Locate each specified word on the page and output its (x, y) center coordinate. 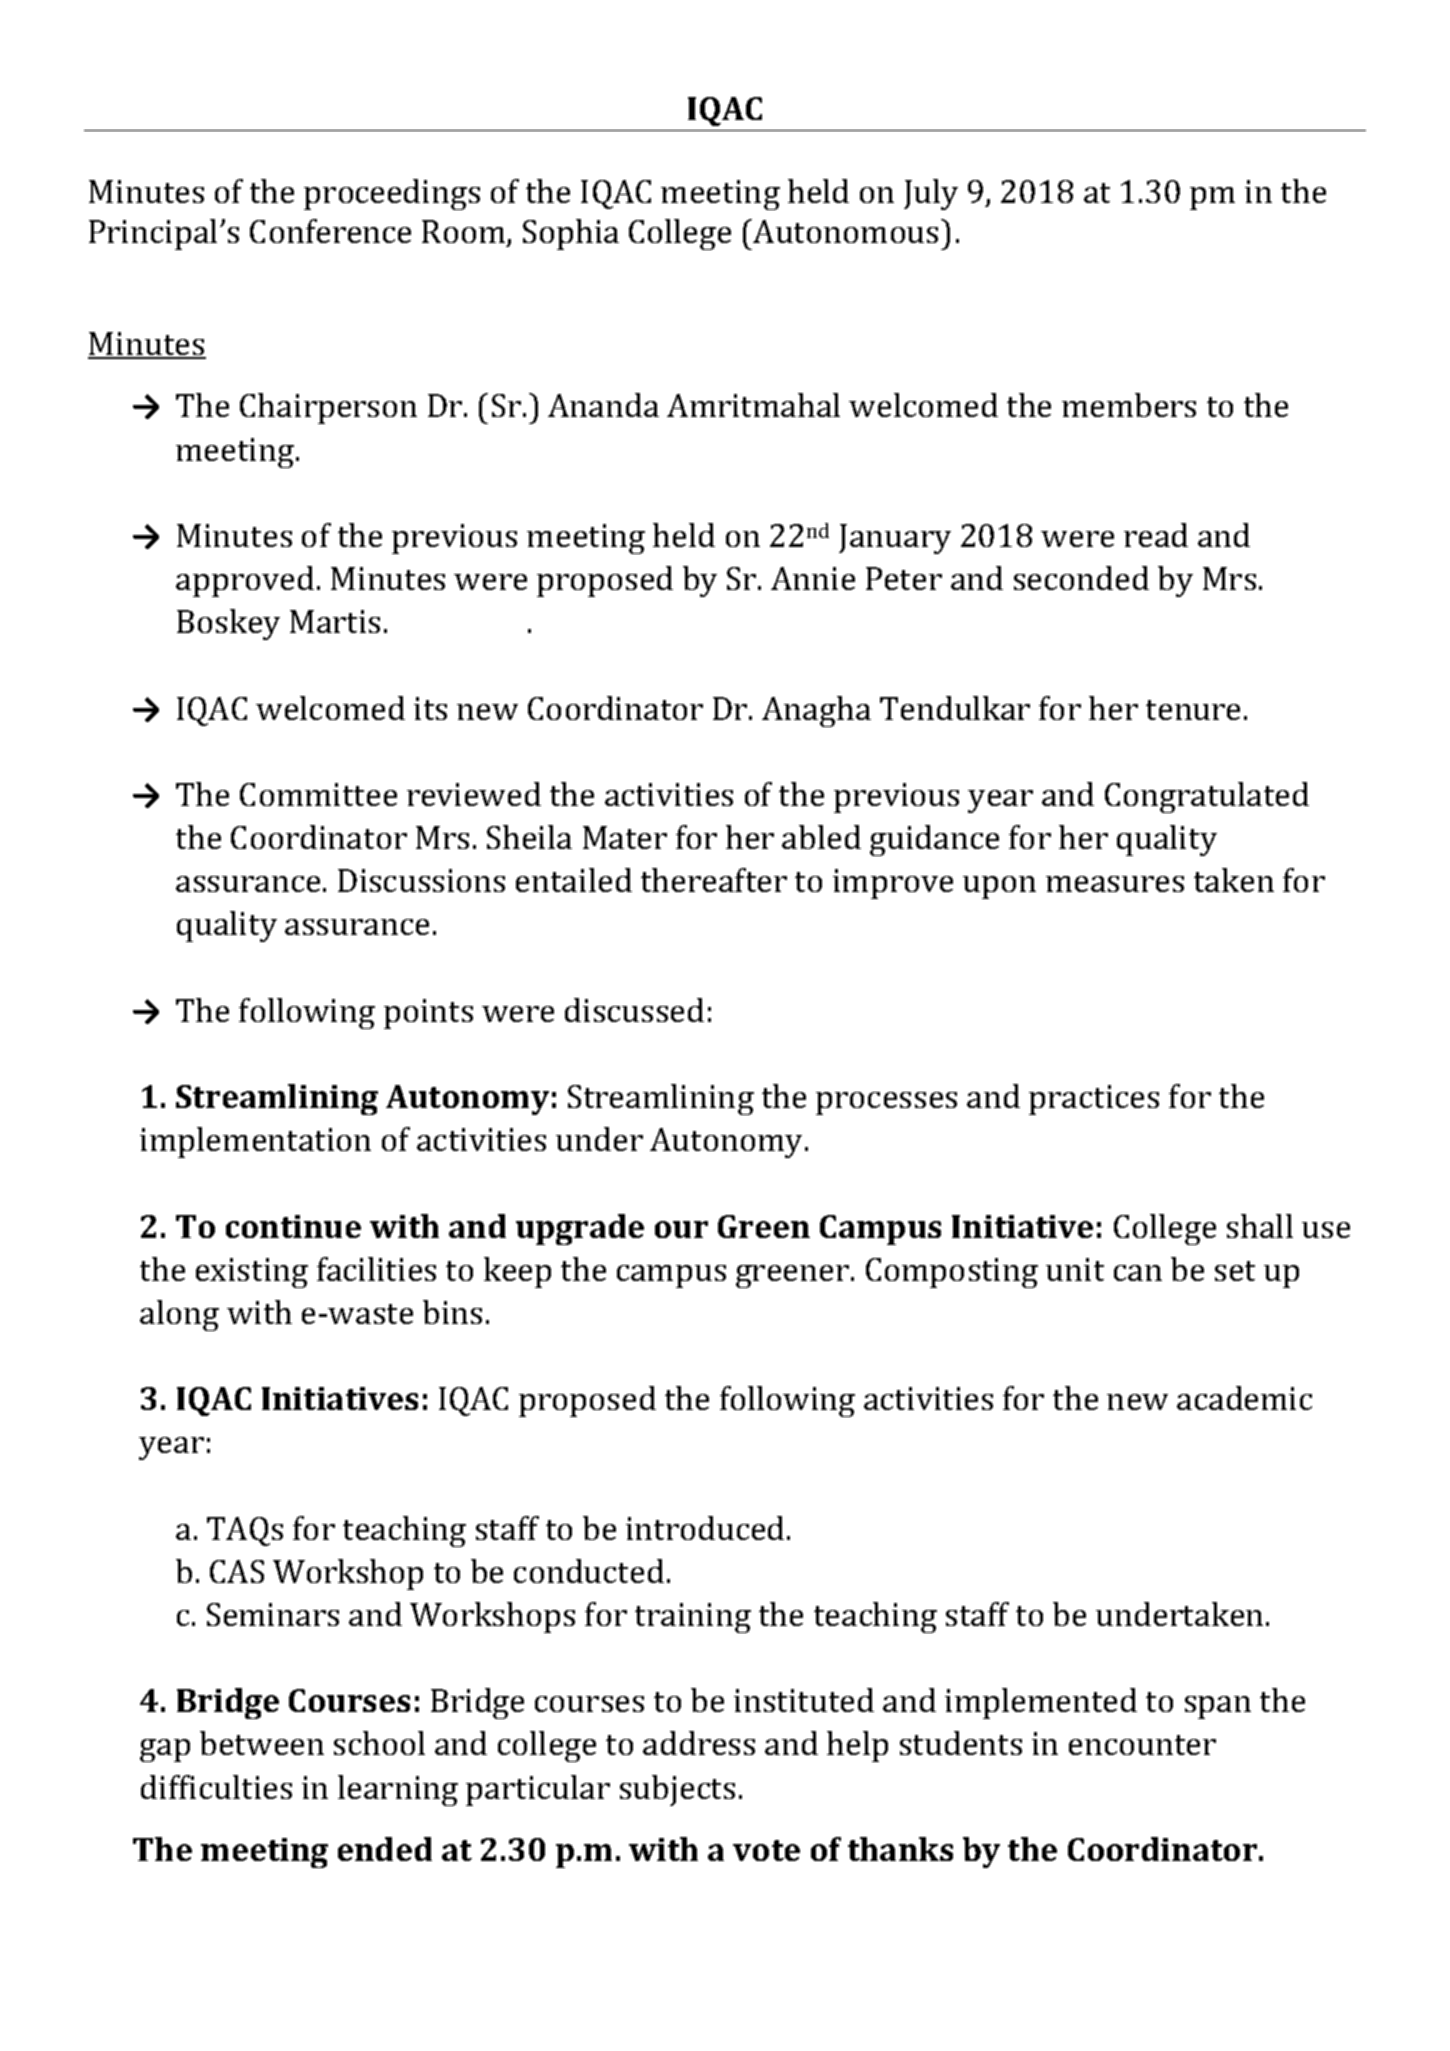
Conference (330, 231)
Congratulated (1207, 797)
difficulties (216, 1787)
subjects (677, 1790)
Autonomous (844, 231)
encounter (1142, 1745)
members (1129, 405)
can (1138, 1273)
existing (252, 1273)
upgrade (580, 1229)
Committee (318, 794)
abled (821, 837)
